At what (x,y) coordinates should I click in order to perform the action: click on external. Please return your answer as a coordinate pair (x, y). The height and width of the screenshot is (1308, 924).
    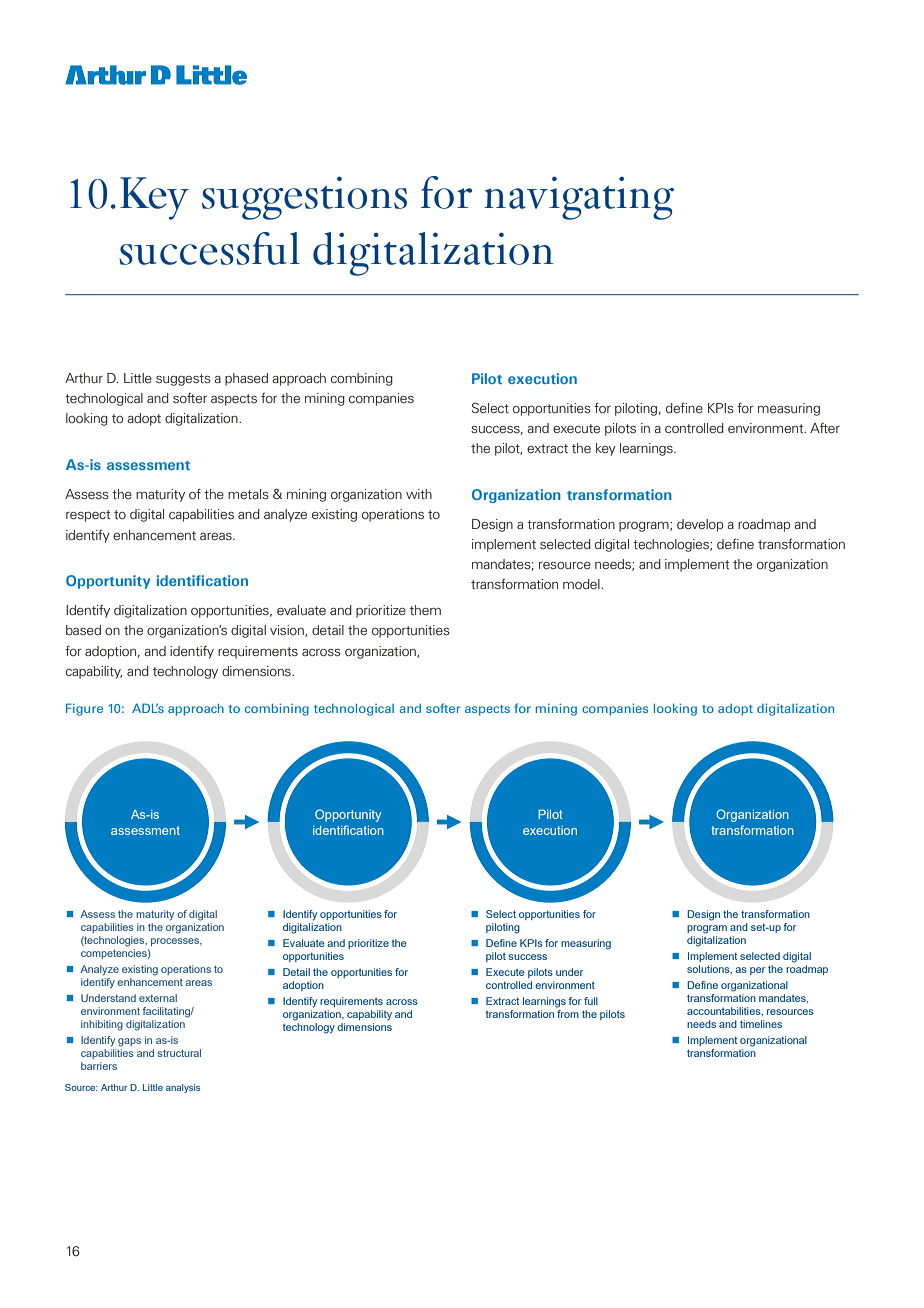
    Looking at the image, I should click on (158, 998).
